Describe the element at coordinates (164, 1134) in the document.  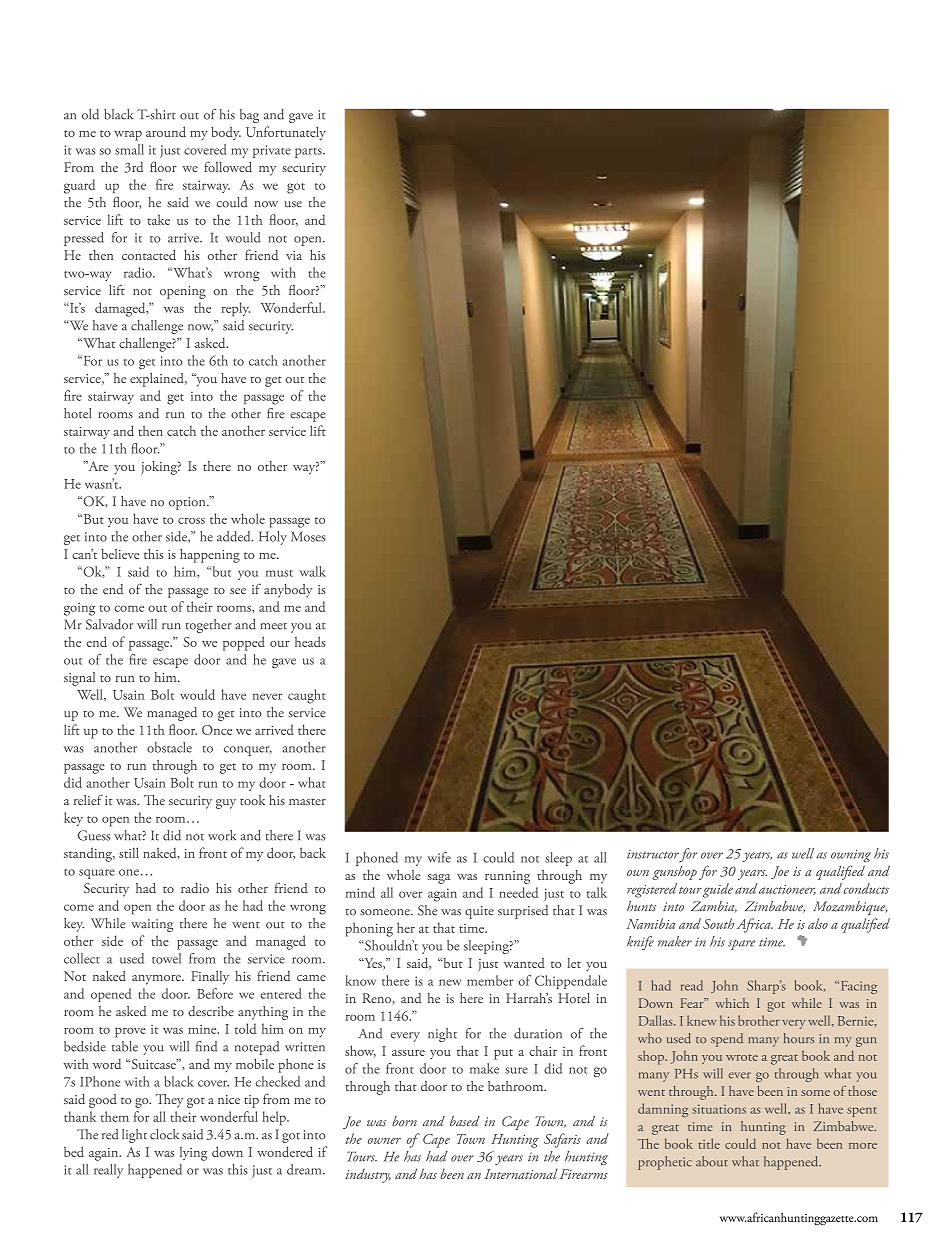
I see `clock` at that location.
